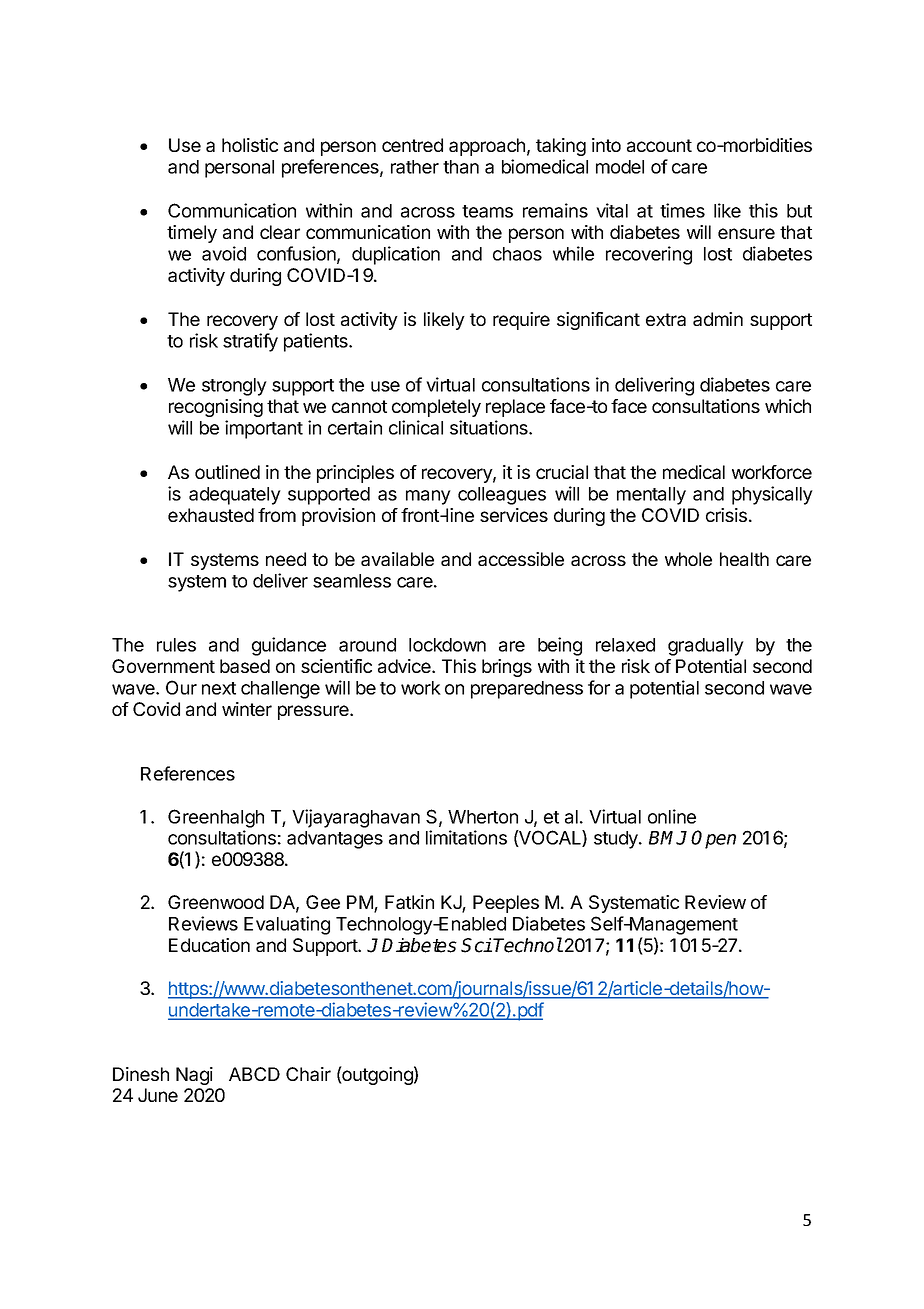 This screenshot has height=1309, width=924. I want to click on ABCD, so click(254, 1074).
